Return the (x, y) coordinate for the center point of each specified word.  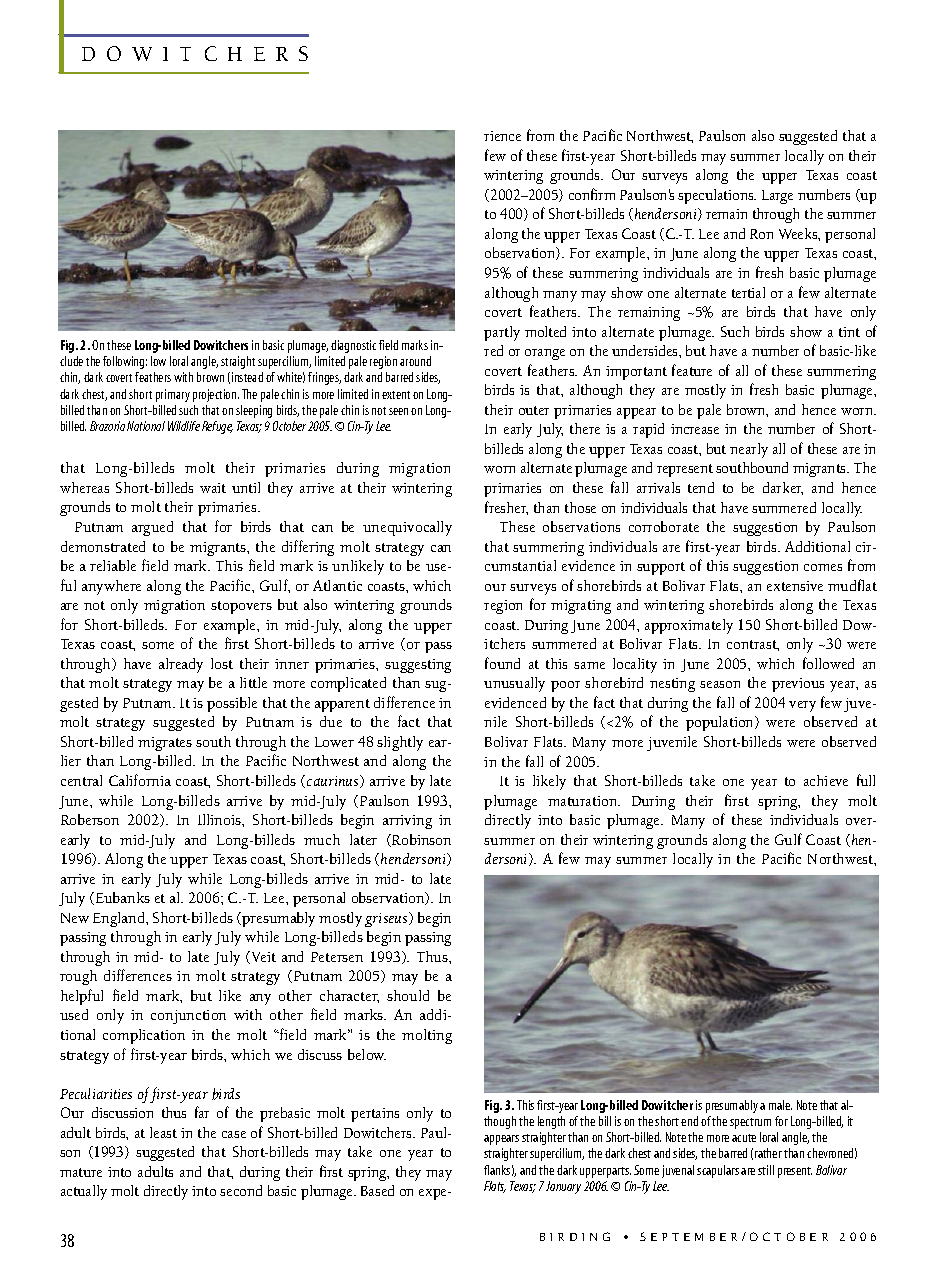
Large (777, 197)
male (780, 1105)
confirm (592, 194)
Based (377, 1190)
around (415, 361)
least (163, 1132)
